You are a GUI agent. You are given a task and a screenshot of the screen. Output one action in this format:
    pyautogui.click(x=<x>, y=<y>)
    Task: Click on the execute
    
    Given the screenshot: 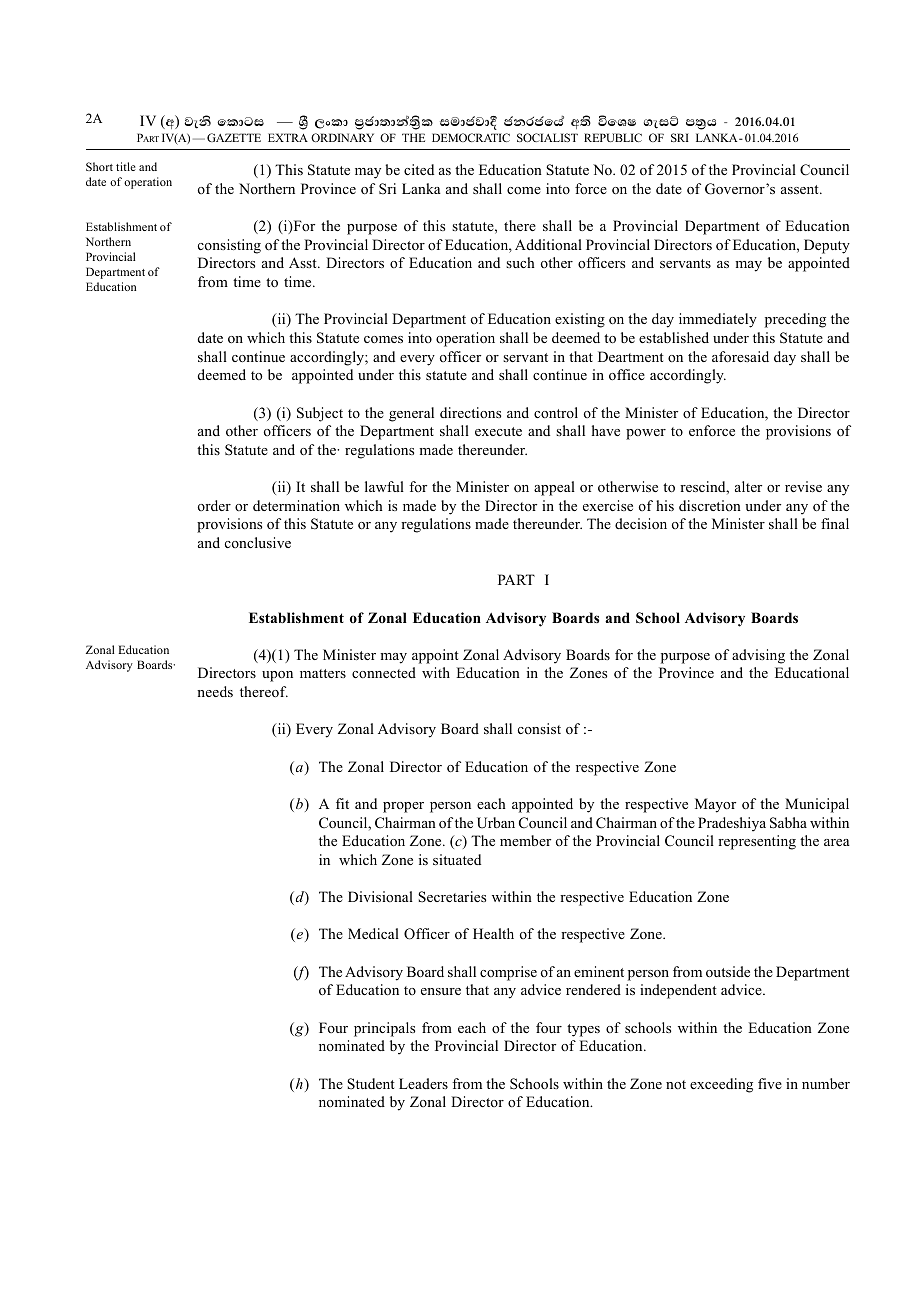 What is the action you would take?
    pyautogui.click(x=498, y=431)
